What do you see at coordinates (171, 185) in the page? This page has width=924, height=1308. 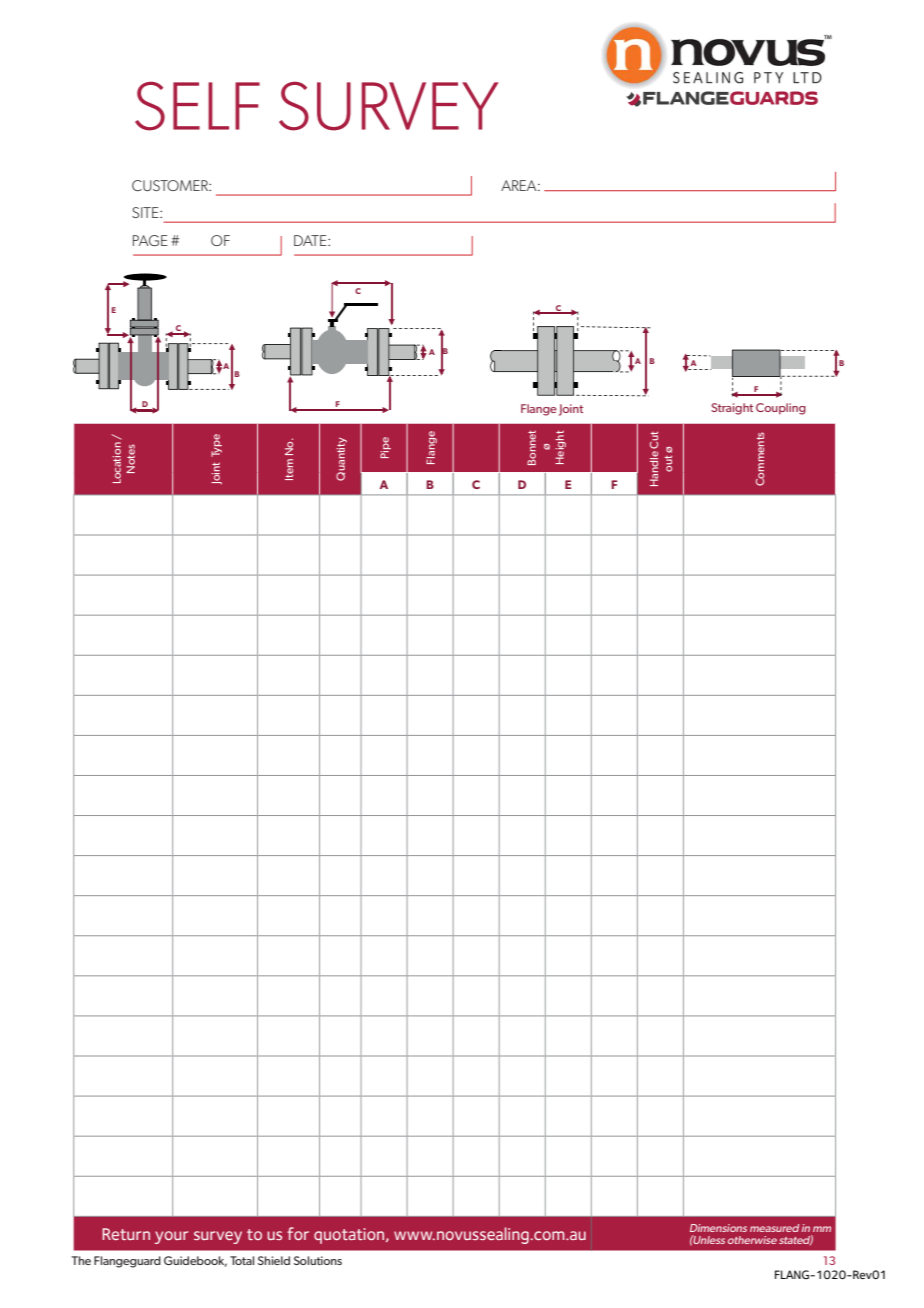 I see `CUSTOMER` at bounding box center [171, 185].
